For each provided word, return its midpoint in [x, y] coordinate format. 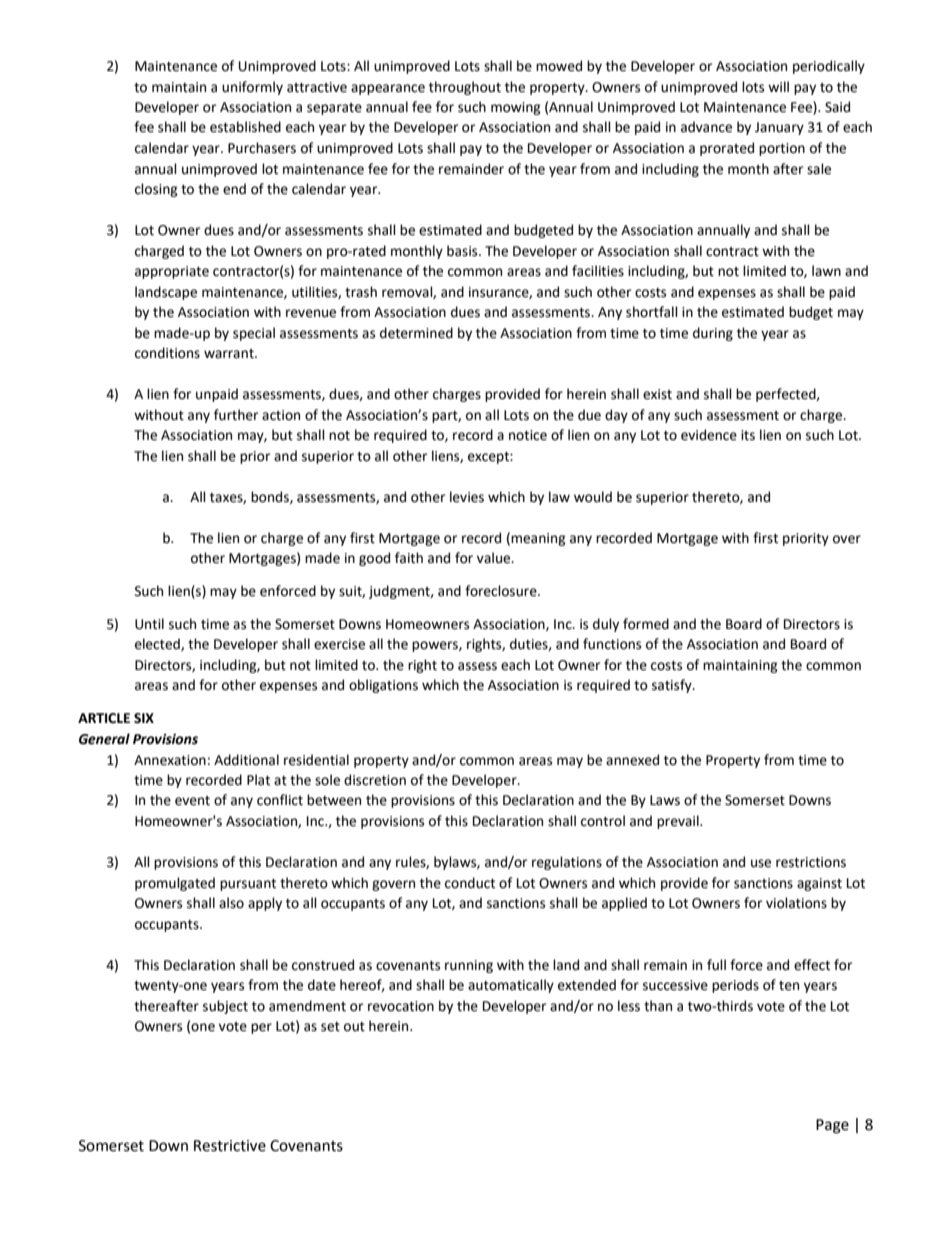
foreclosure [502, 591]
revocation [401, 1006]
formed [646, 624]
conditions [167, 353]
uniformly [252, 88]
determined [416, 333]
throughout [465, 88]
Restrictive [230, 1146]
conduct [470, 883]
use [761, 863]
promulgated [175, 884]
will [778, 86]
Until [149, 624]
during [713, 334]
